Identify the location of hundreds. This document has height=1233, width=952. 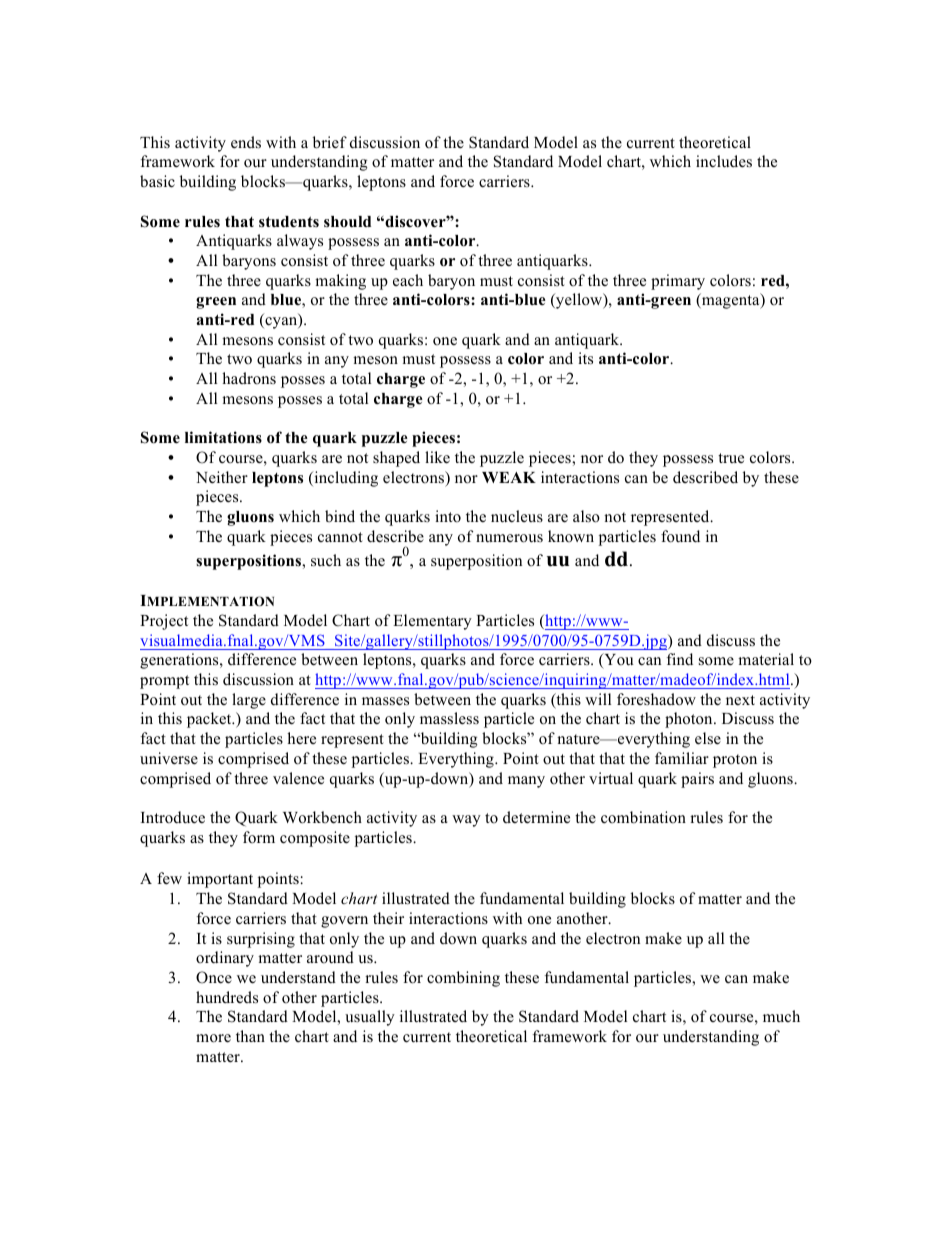
(227, 997).
